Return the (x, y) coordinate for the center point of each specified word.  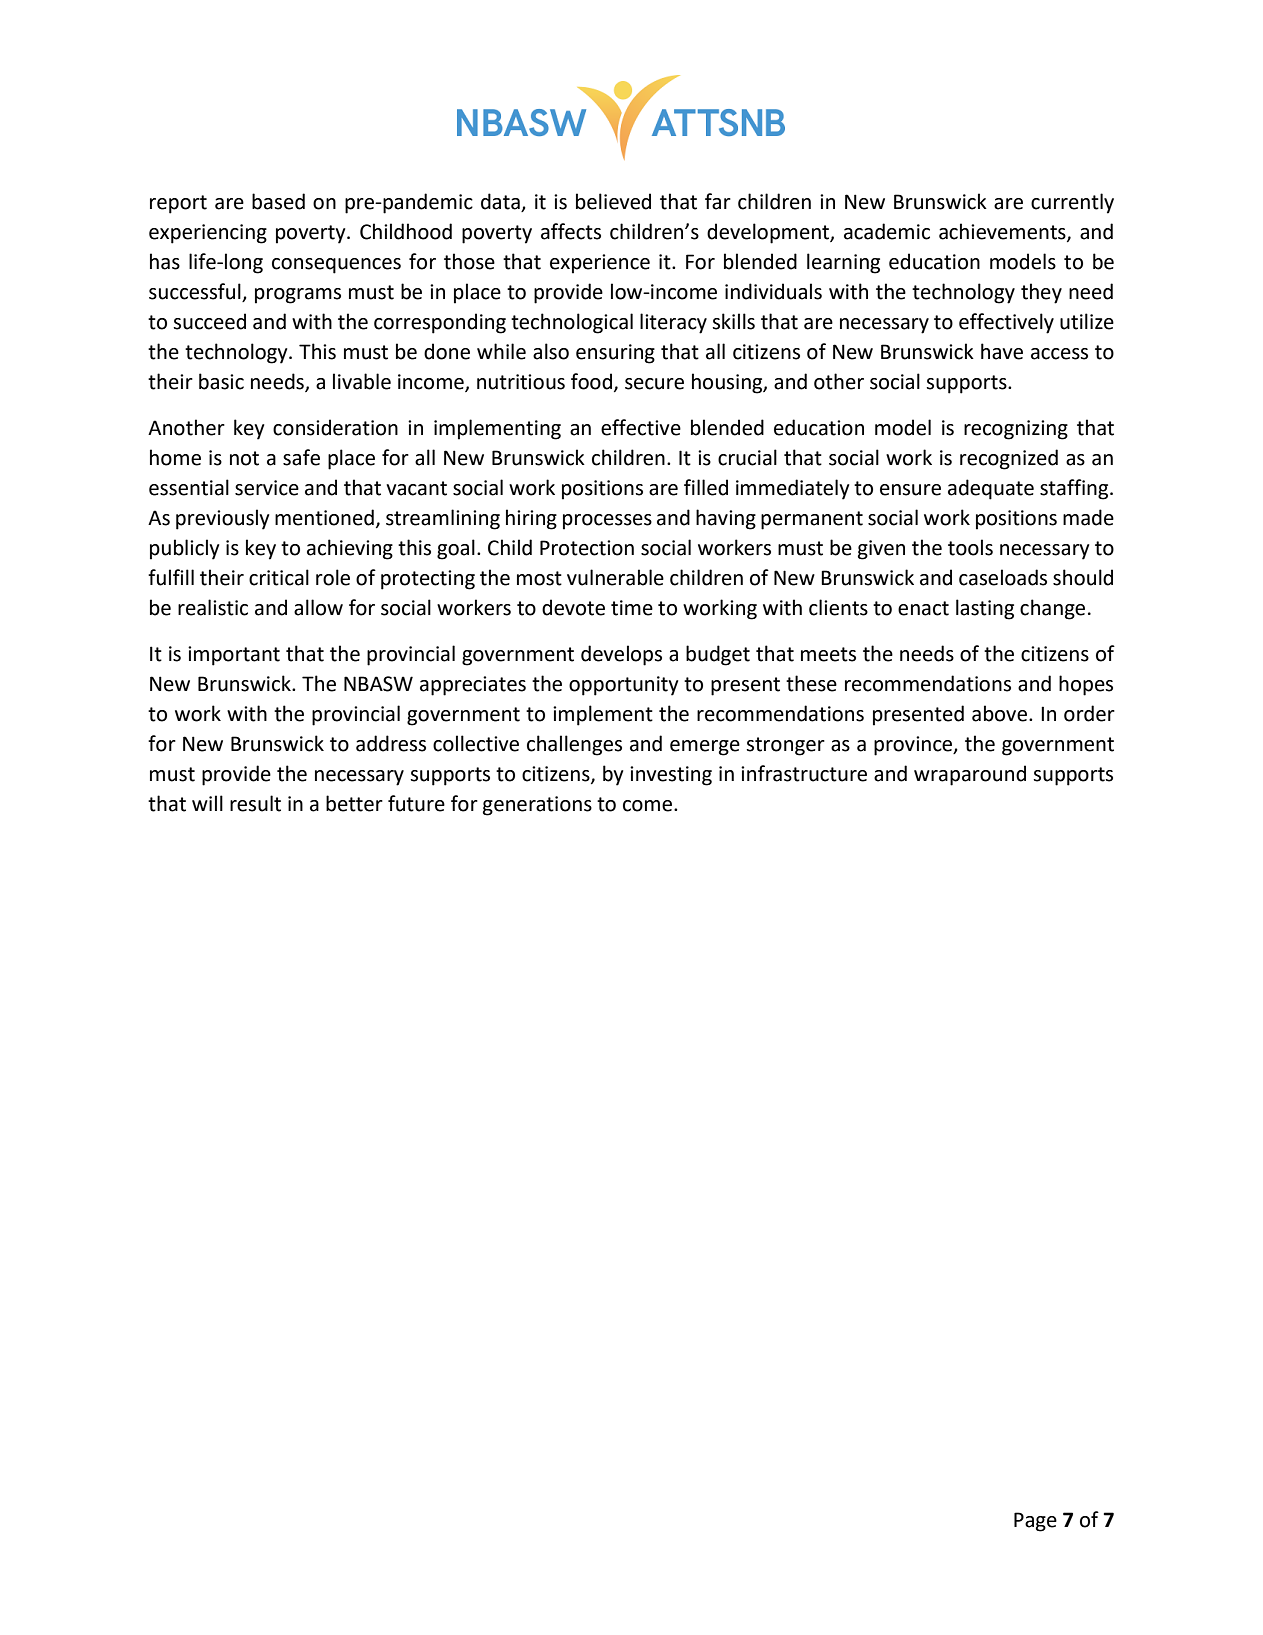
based (278, 201)
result (255, 803)
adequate (991, 489)
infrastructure (804, 773)
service (267, 488)
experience (600, 264)
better (354, 803)
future (416, 803)
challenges (574, 745)
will (207, 803)
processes (607, 522)
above (999, 713)
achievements (1003, 232)
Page (1035, 1522)
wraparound (970, 775)
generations (537, 806)
